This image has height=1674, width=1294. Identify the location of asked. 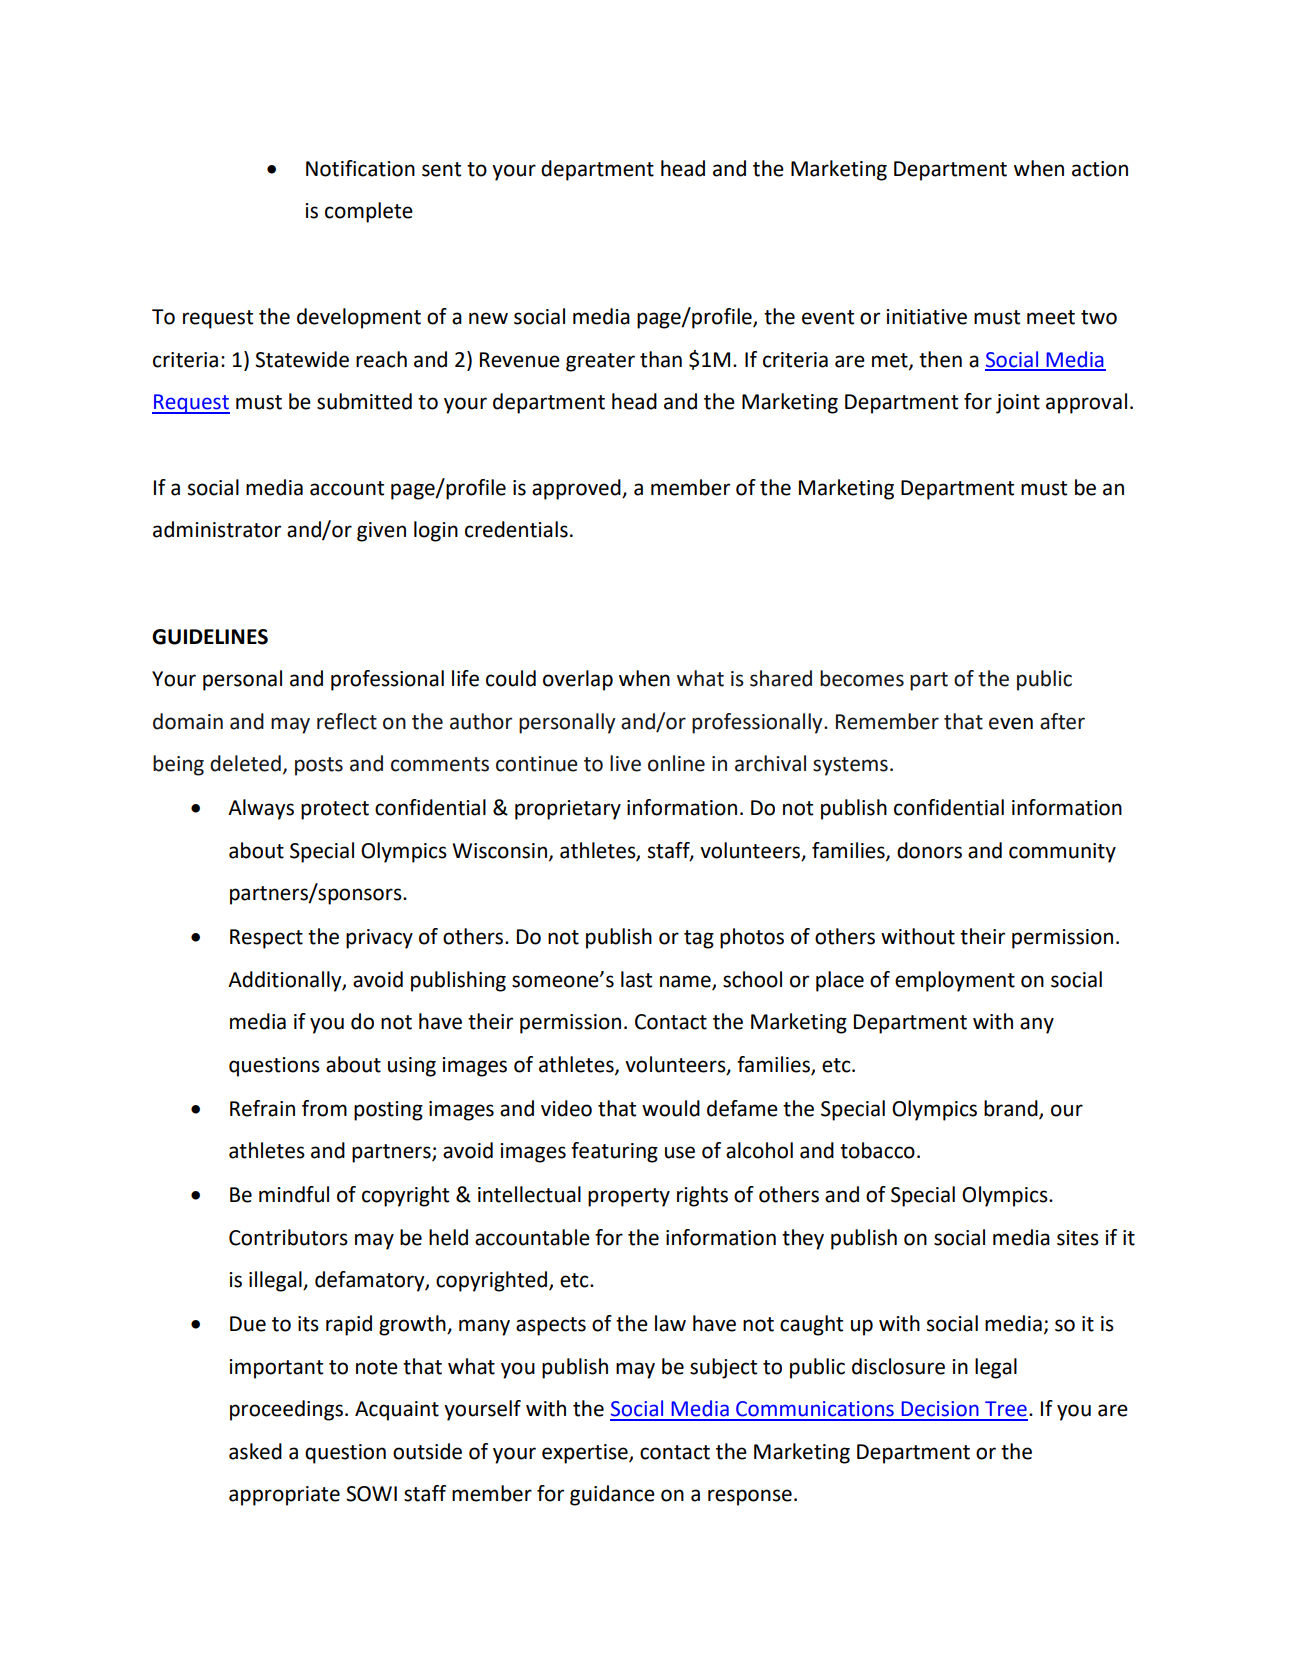
(255, 1451).
